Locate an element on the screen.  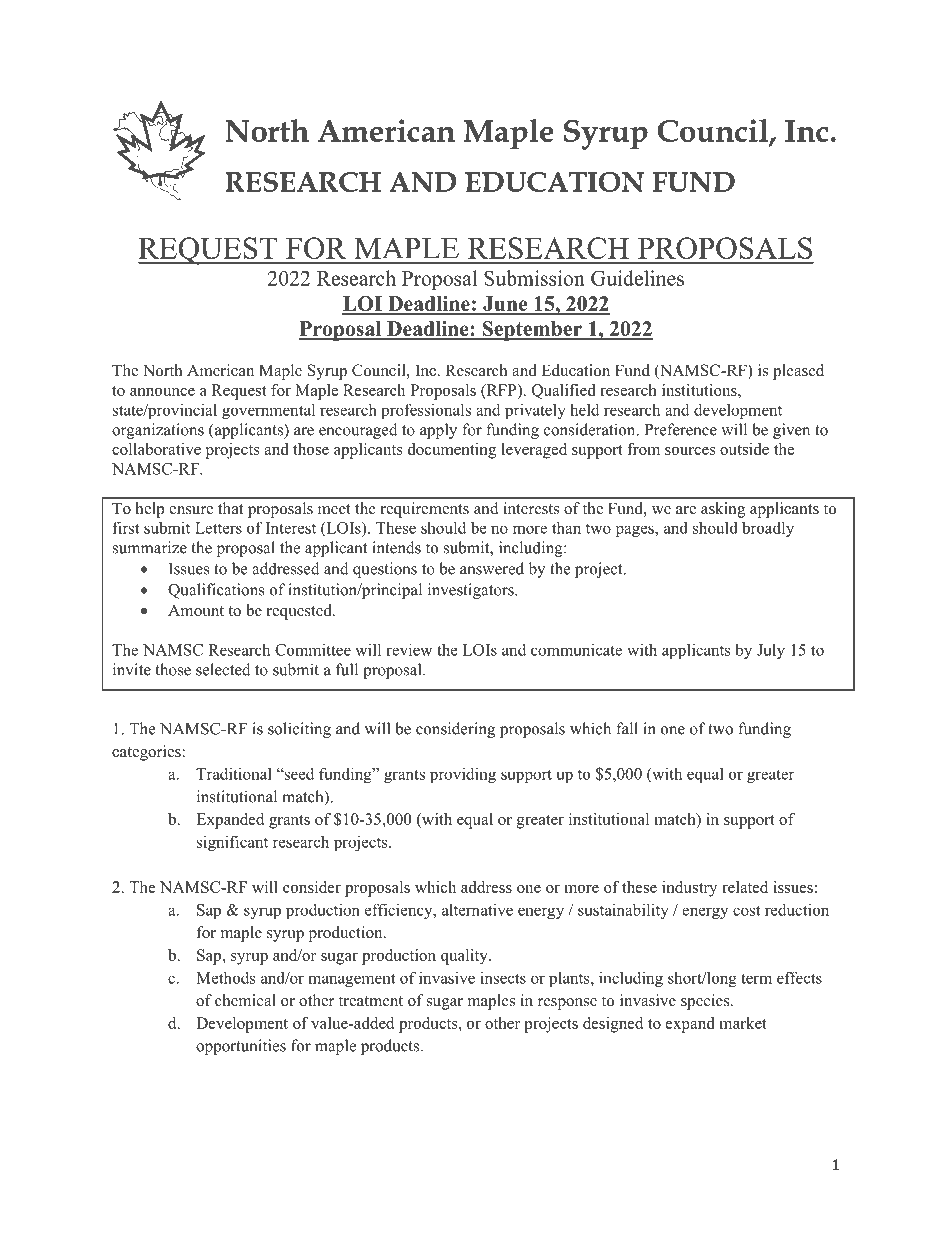
Guidelines is located at coordinates (637, 278).
